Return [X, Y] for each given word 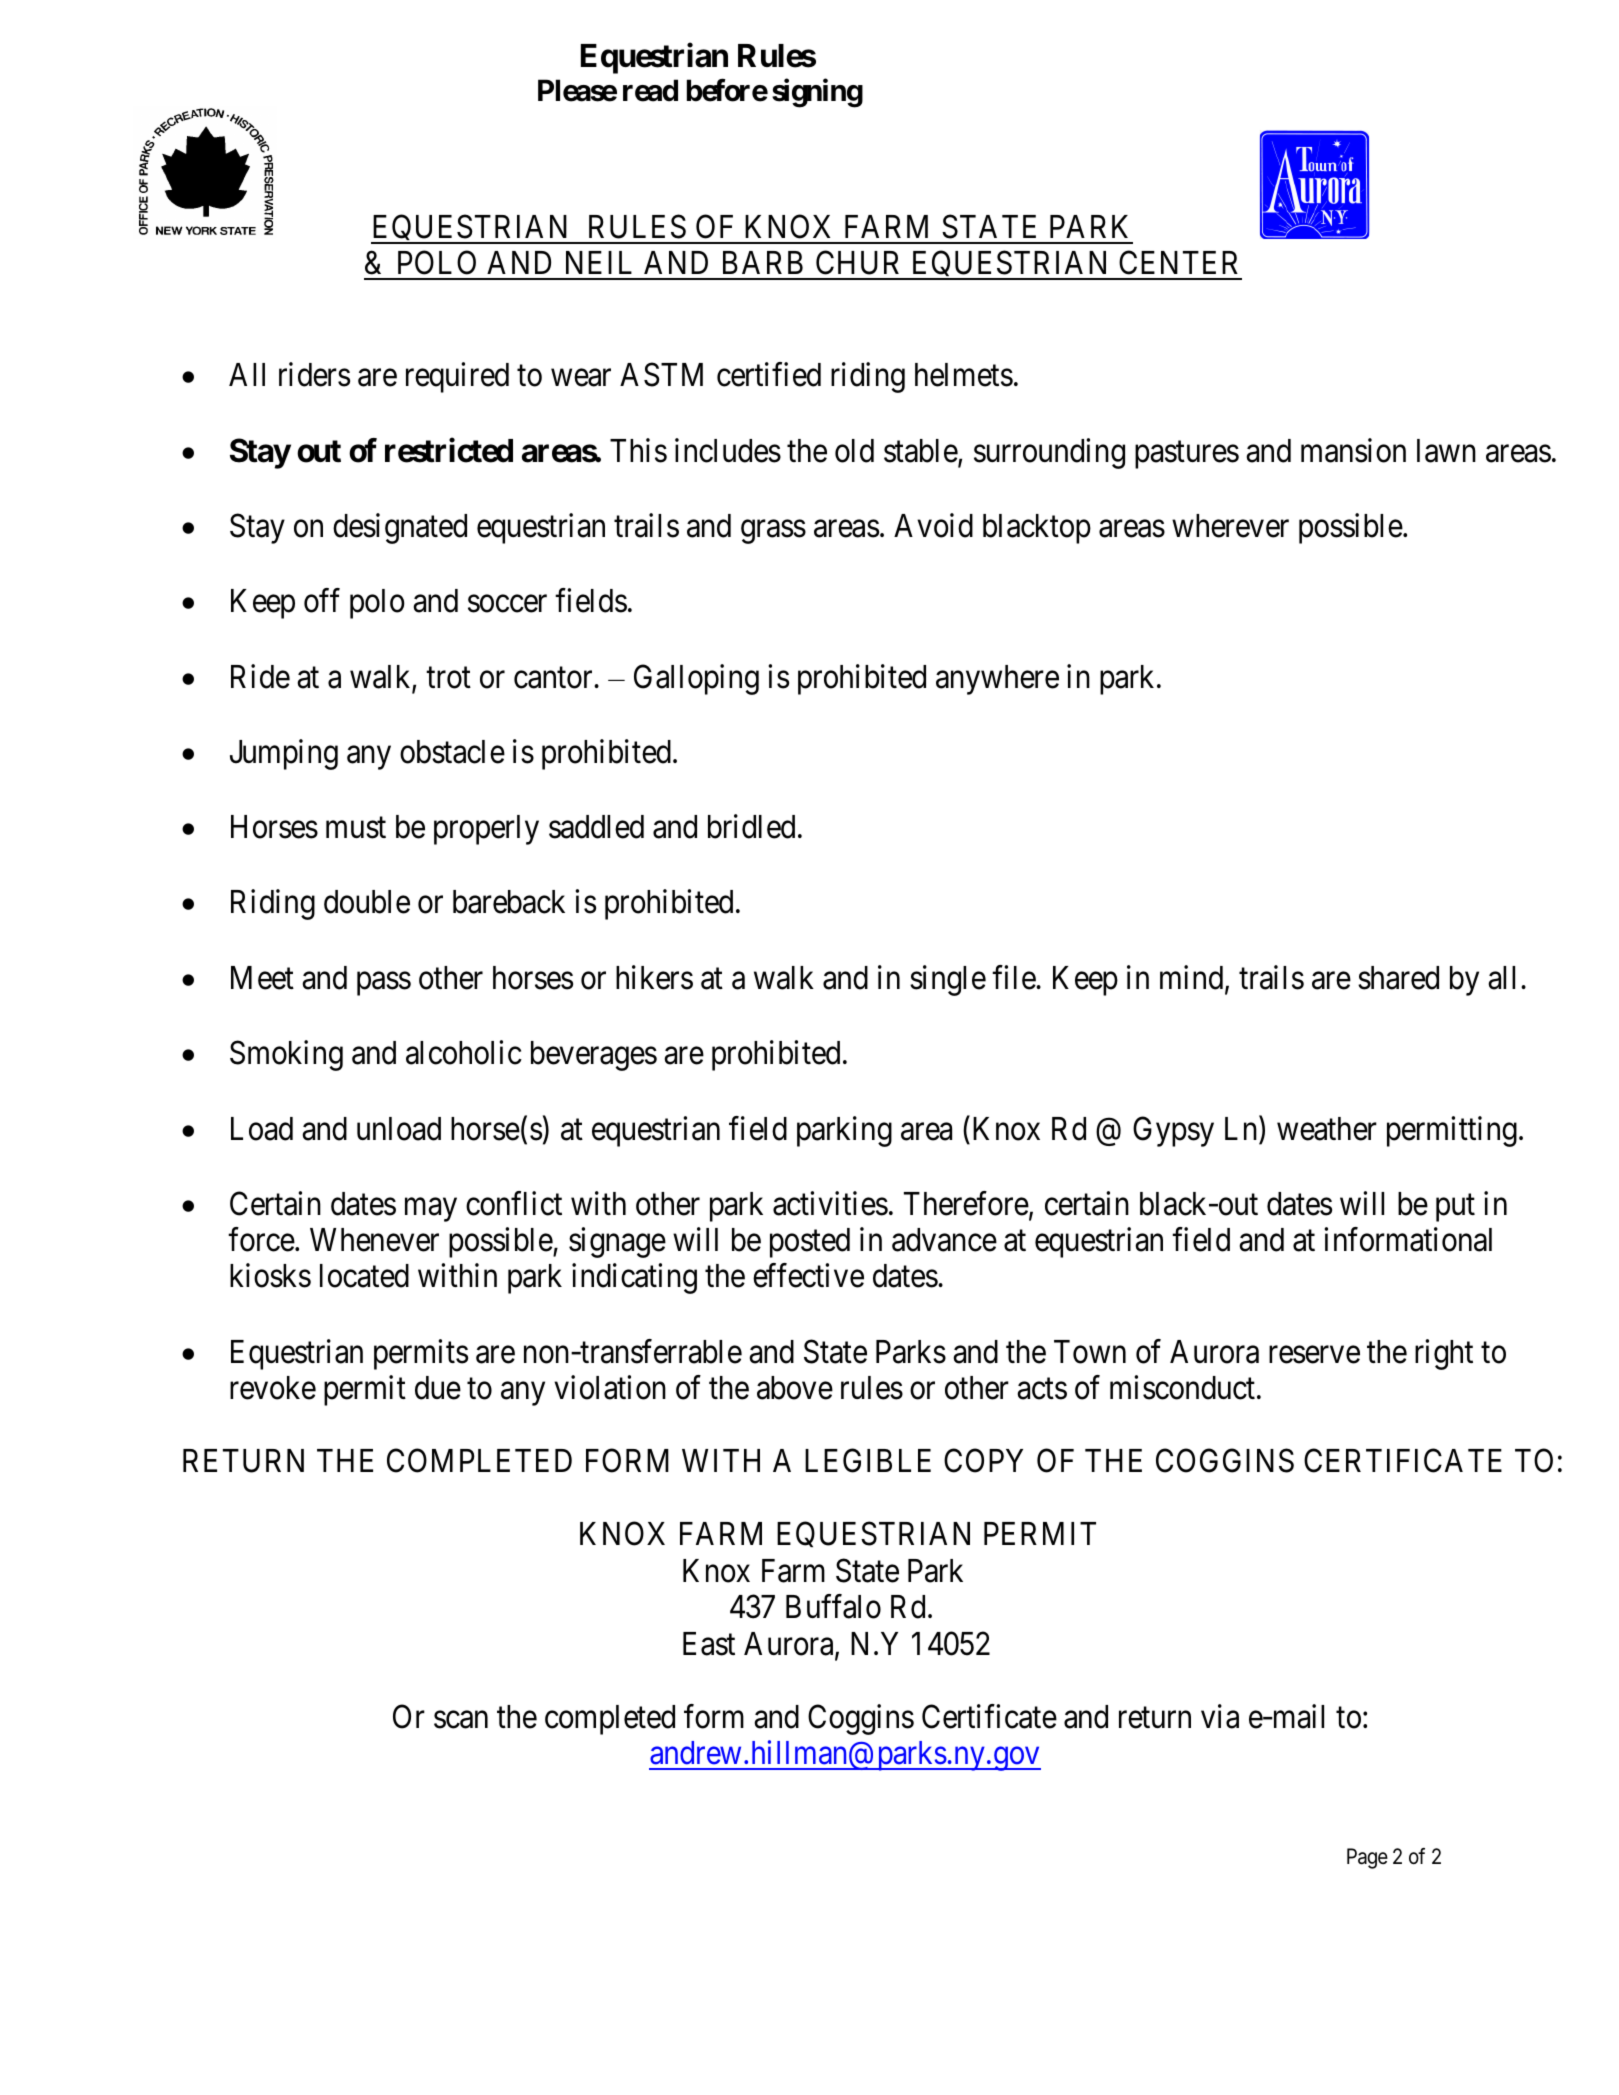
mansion [1353, 450]
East [709, 1644]
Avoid [933, 525]
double [367, 902]
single [948, 980]
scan [461, 1720]
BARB [763, 262]
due [438, 1388]
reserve [1314, 1355]
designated [400, 528]
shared [1398, 978]
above [795, 1388]
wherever [1230, 526]
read [650, 90]
